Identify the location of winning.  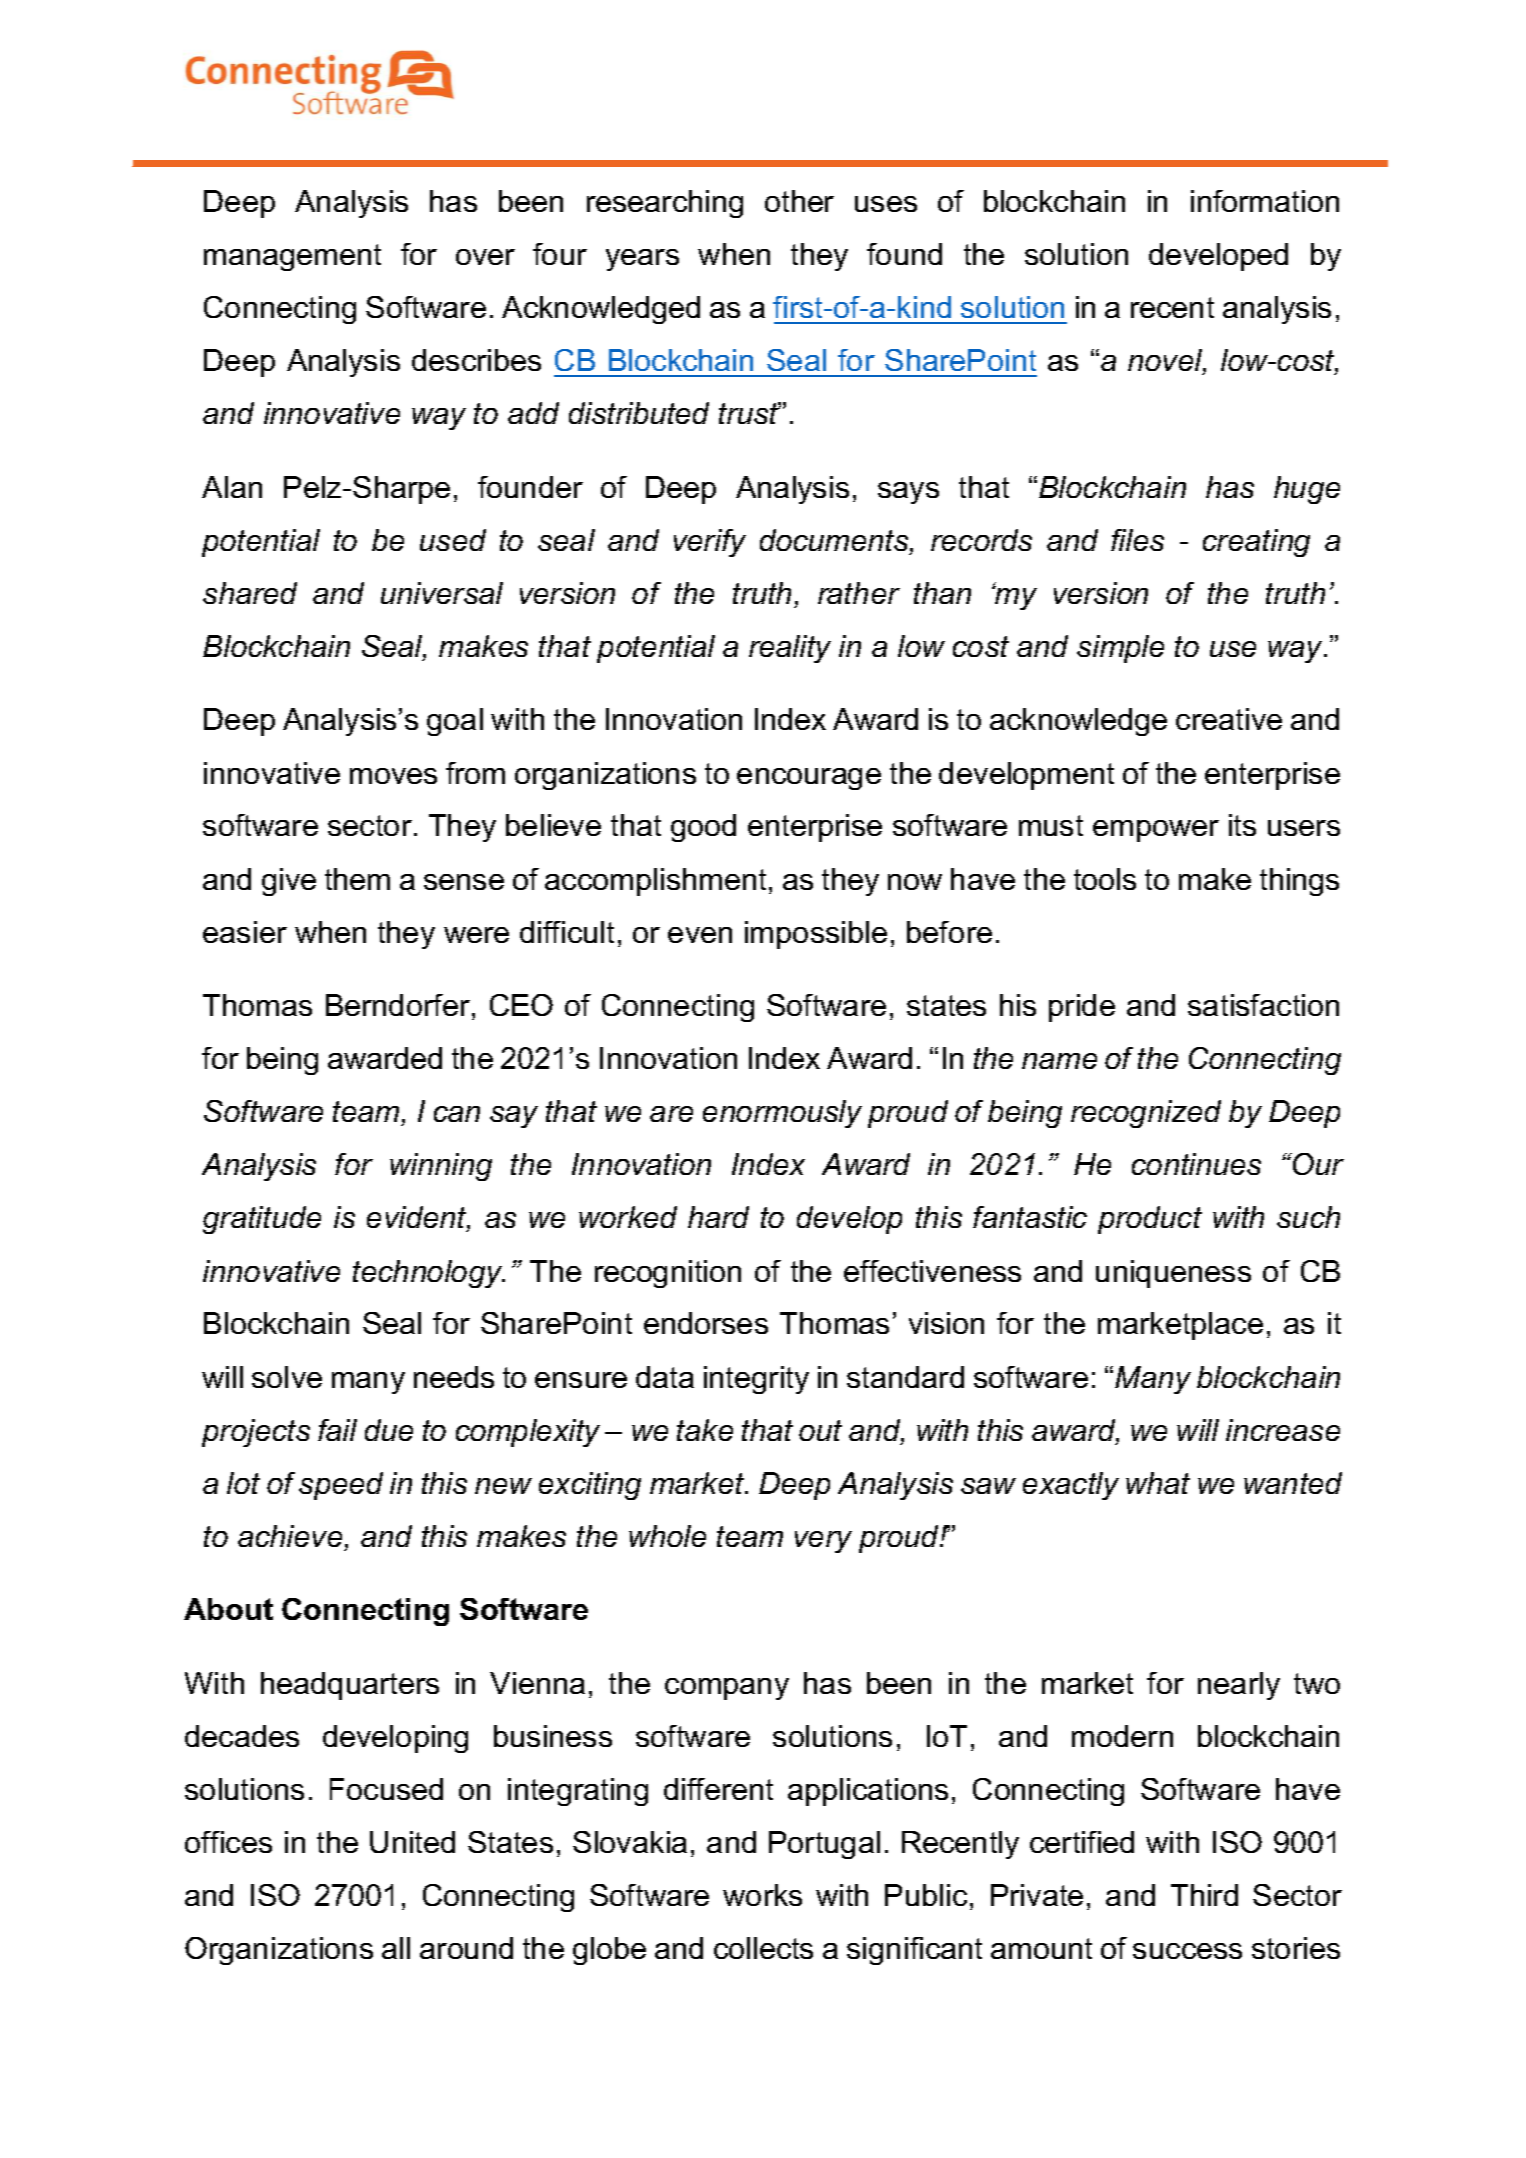
(441, 1167).
